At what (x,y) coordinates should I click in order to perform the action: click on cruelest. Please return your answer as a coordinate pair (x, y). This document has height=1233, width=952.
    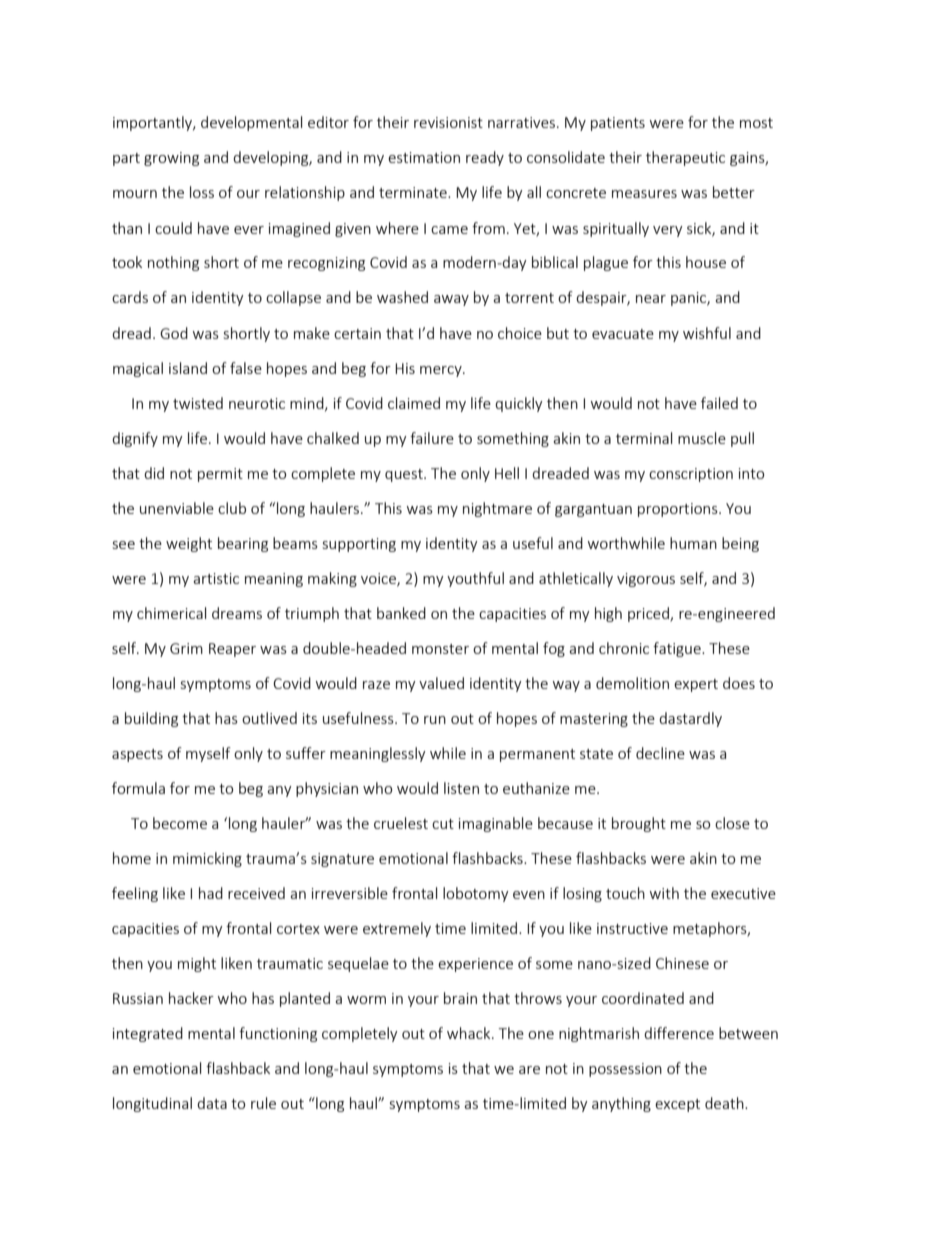
    Looking at the image, I should click on (401, 823).
